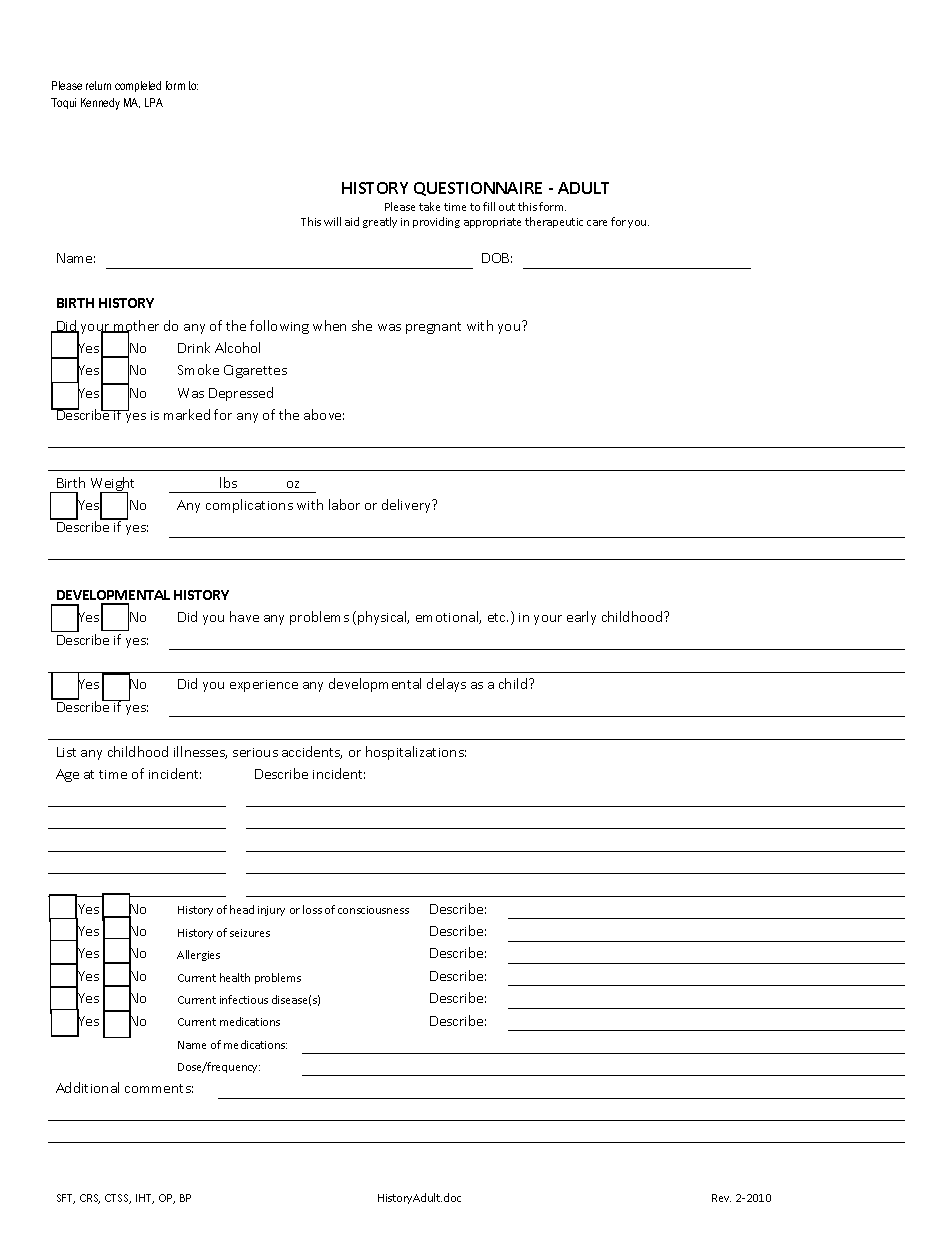  Describe the element at coordinates (380, 222) in the document. I see `greatly` at that location.
